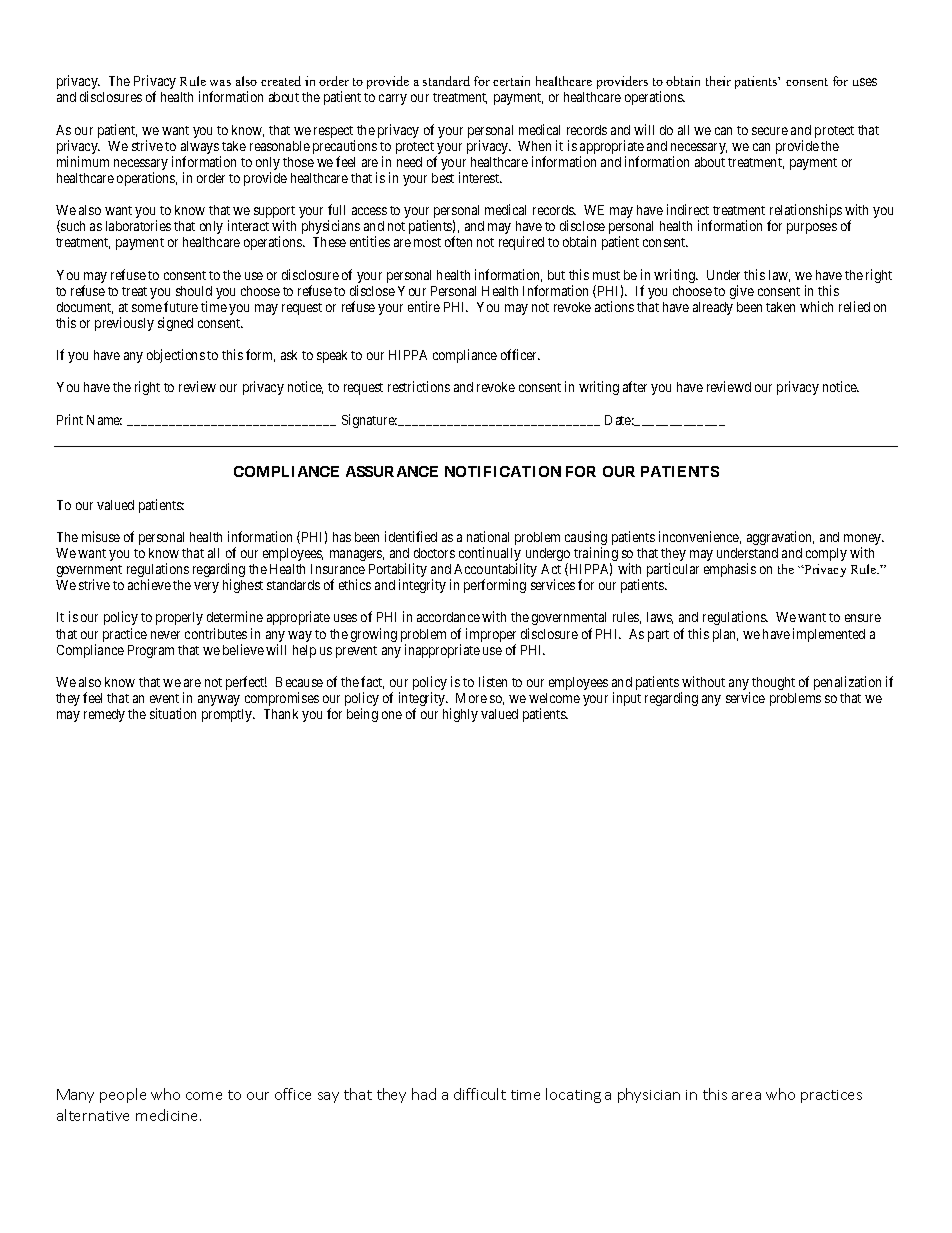 Image resolution: width=952 pixels, height=1233 pixels. What do you see at coordinates (448, 617) in the screenshot?
I see `accordance` at bounding box center [448, 617].
